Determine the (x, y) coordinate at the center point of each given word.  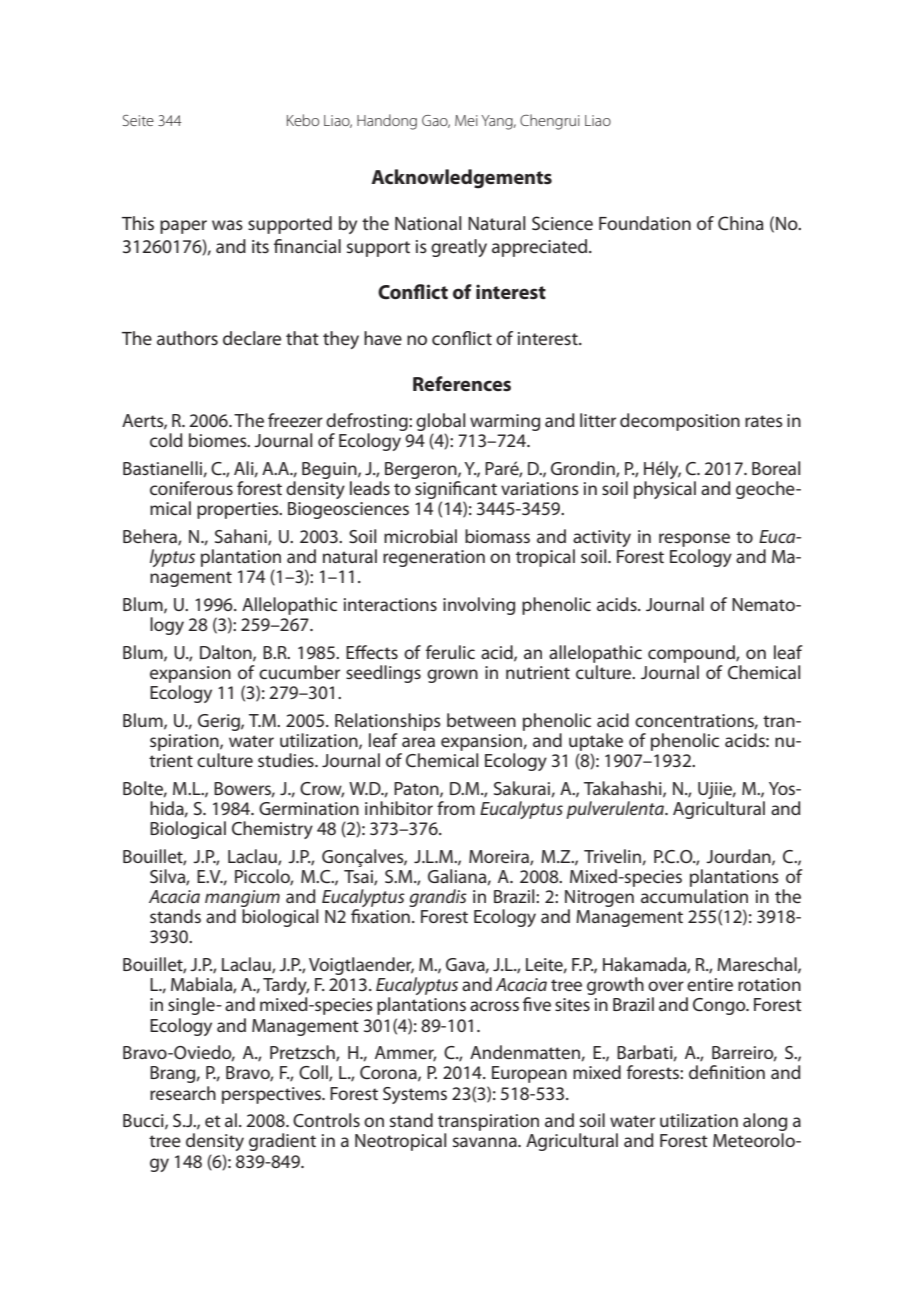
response (694, 540)
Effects (372, 652)
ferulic (450, 652)
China (741, 223)
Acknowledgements (461, 179)
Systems (415, 1095)
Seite (138, 120)
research (183, 1093)
